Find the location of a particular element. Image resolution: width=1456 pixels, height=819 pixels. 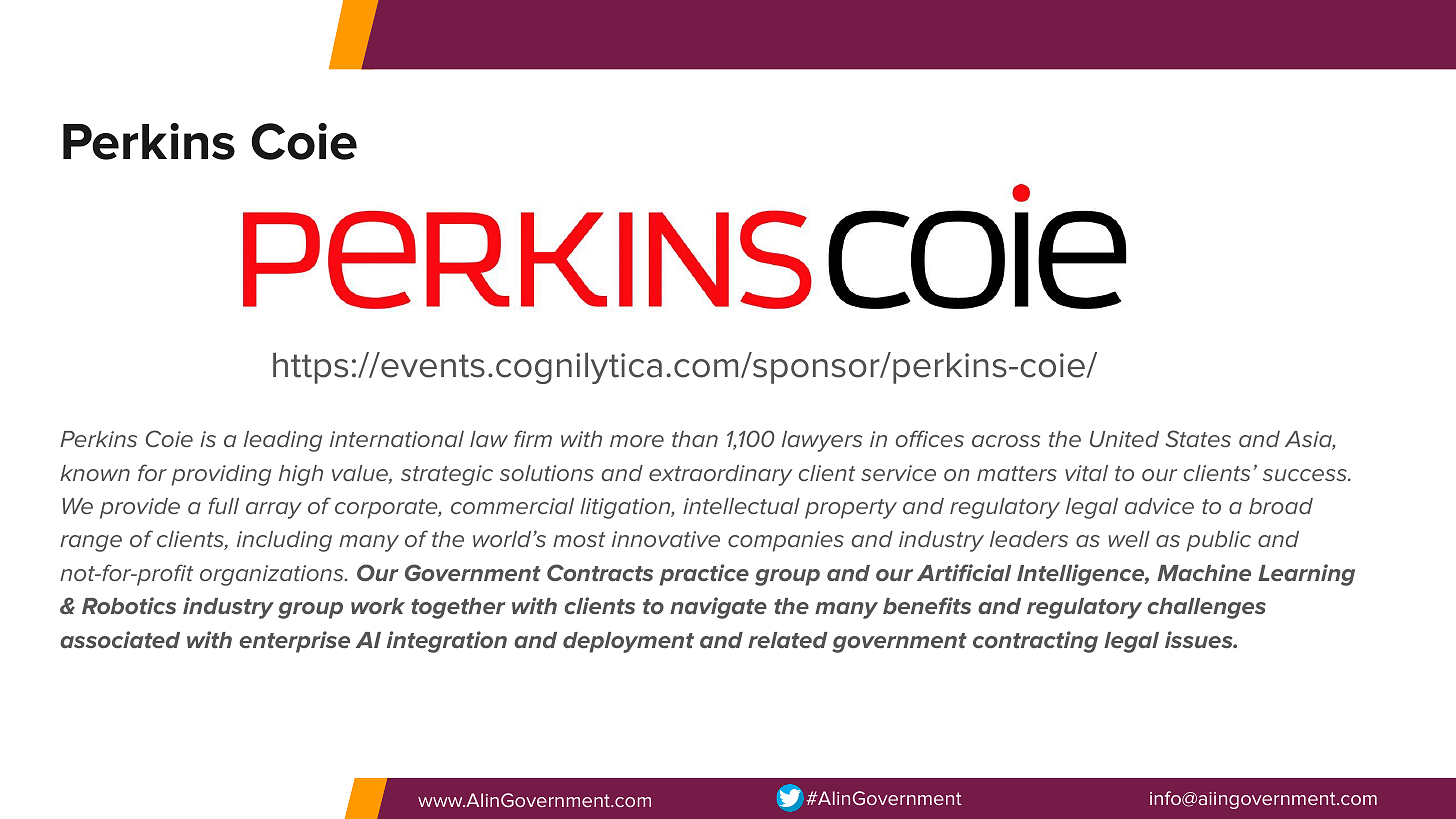

practice is located at coordinates (704, 575).
